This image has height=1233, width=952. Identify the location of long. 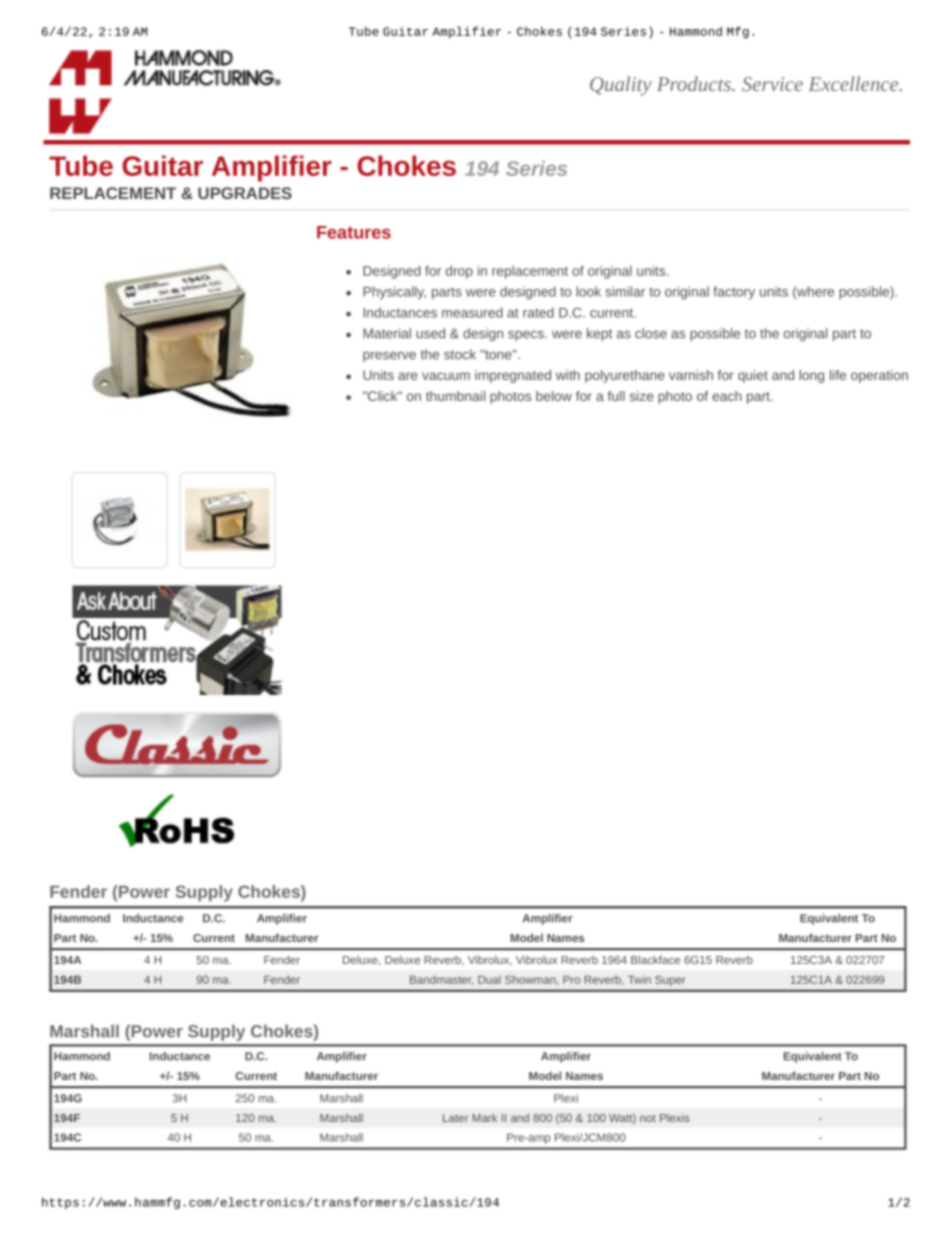
(811, 376).
